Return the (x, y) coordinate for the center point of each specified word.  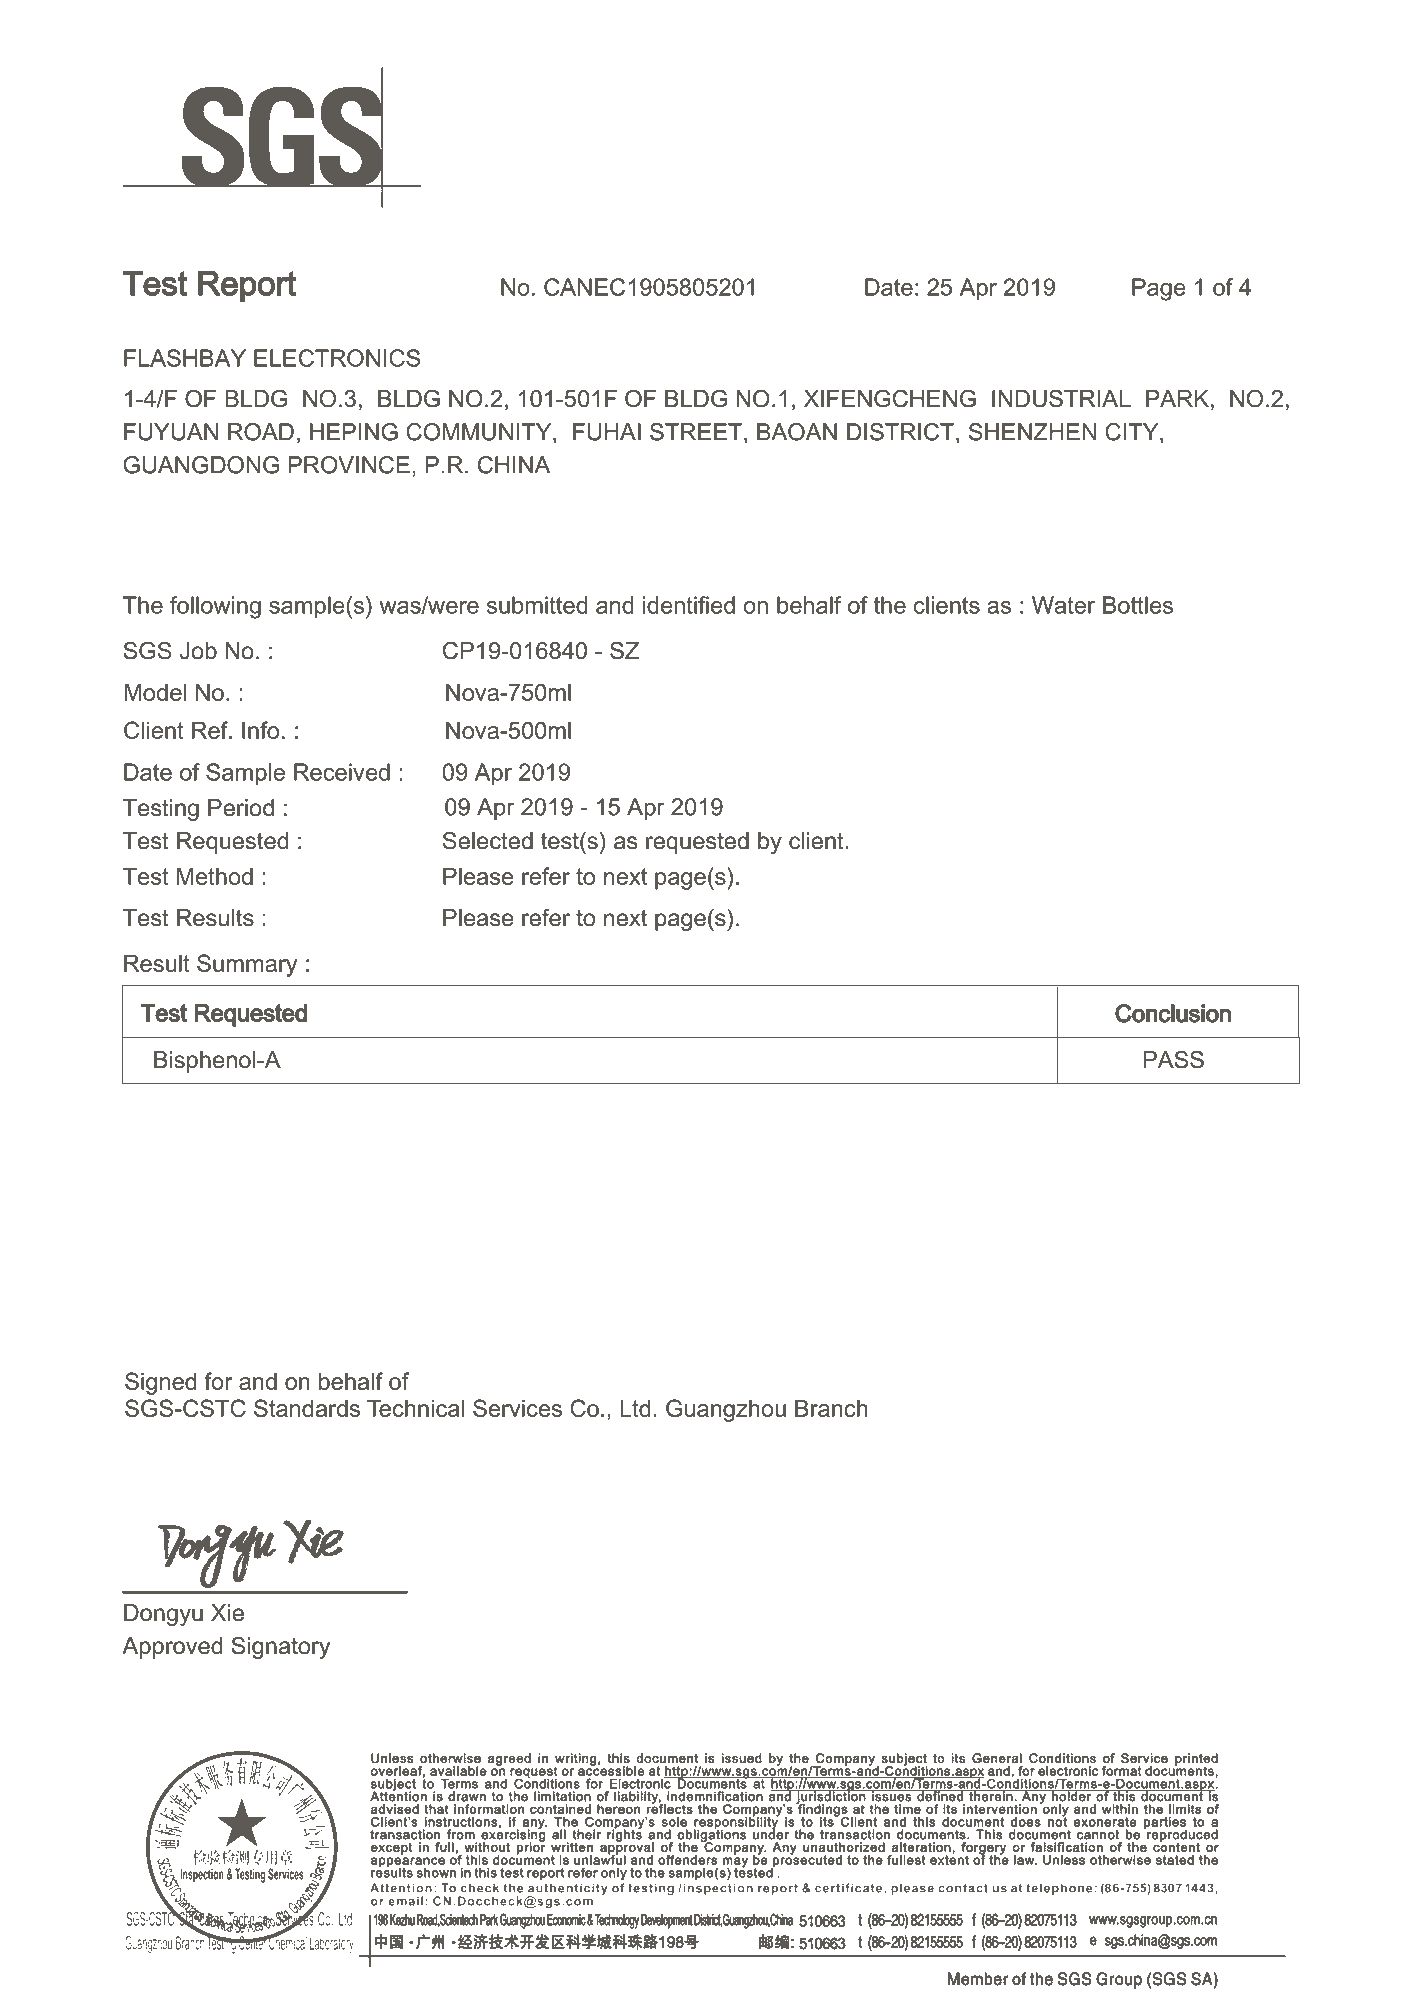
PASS (1174, 1059)
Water (1063, 605)
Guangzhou (726, 1410)
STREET (696, 432)
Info (260, 730)
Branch (831, 1408)
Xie (227, 1613)
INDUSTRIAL (1061, 399)
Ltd (635, 1408)
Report (247, 286)
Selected (488, 840)
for (218, 1381)
